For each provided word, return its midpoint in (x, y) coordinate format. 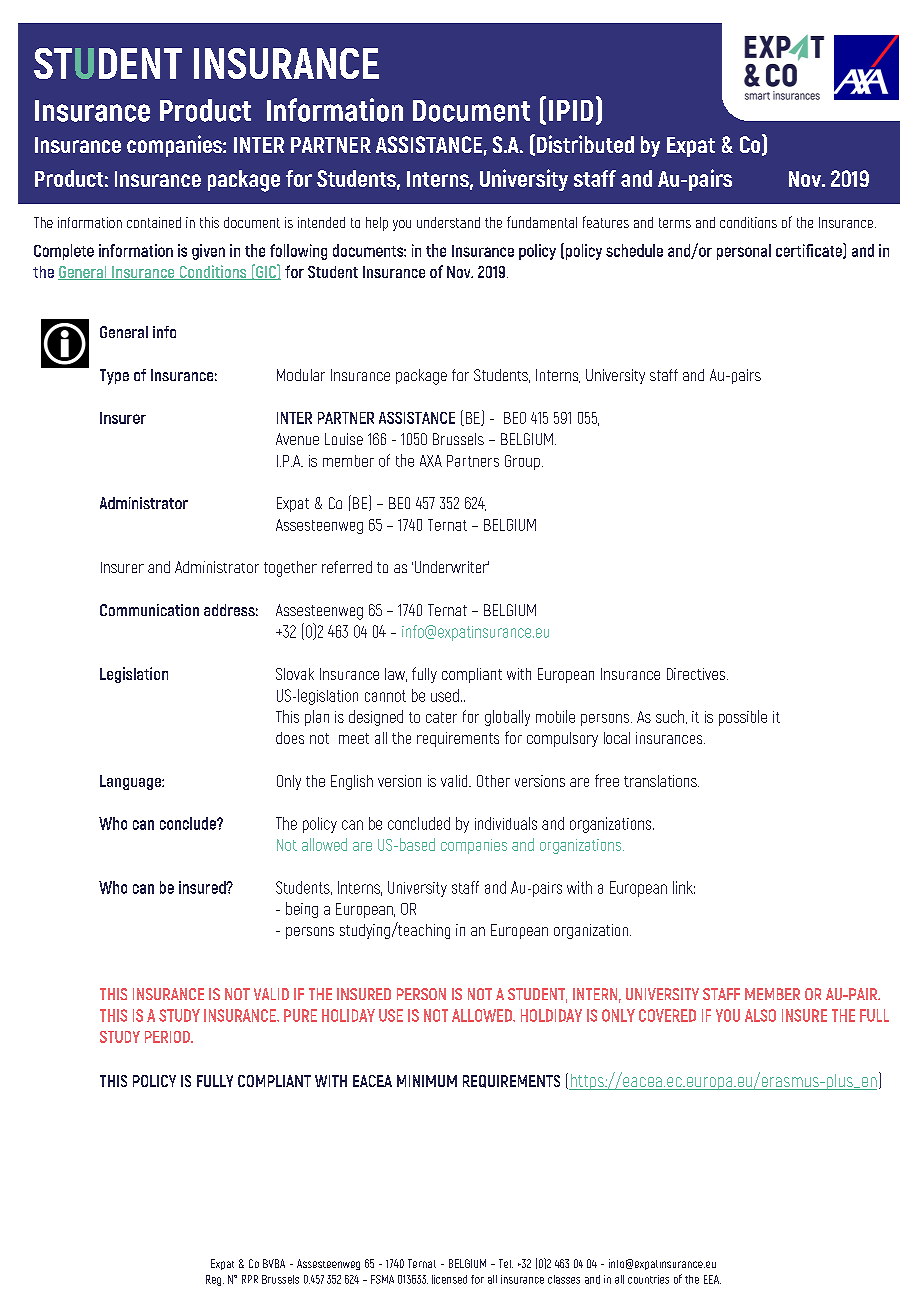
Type (114, 377)
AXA (431, 461)
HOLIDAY (348, 1015)
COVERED (667, 1015)
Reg (215, 1280)
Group (522, 462)
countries (648, 1279)
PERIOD (168, 1037)
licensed (449, 1279)
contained (154, 222)
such (670, 716)
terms (675, 223)
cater (441, 717)
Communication (149, 610)
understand (448, 222)
